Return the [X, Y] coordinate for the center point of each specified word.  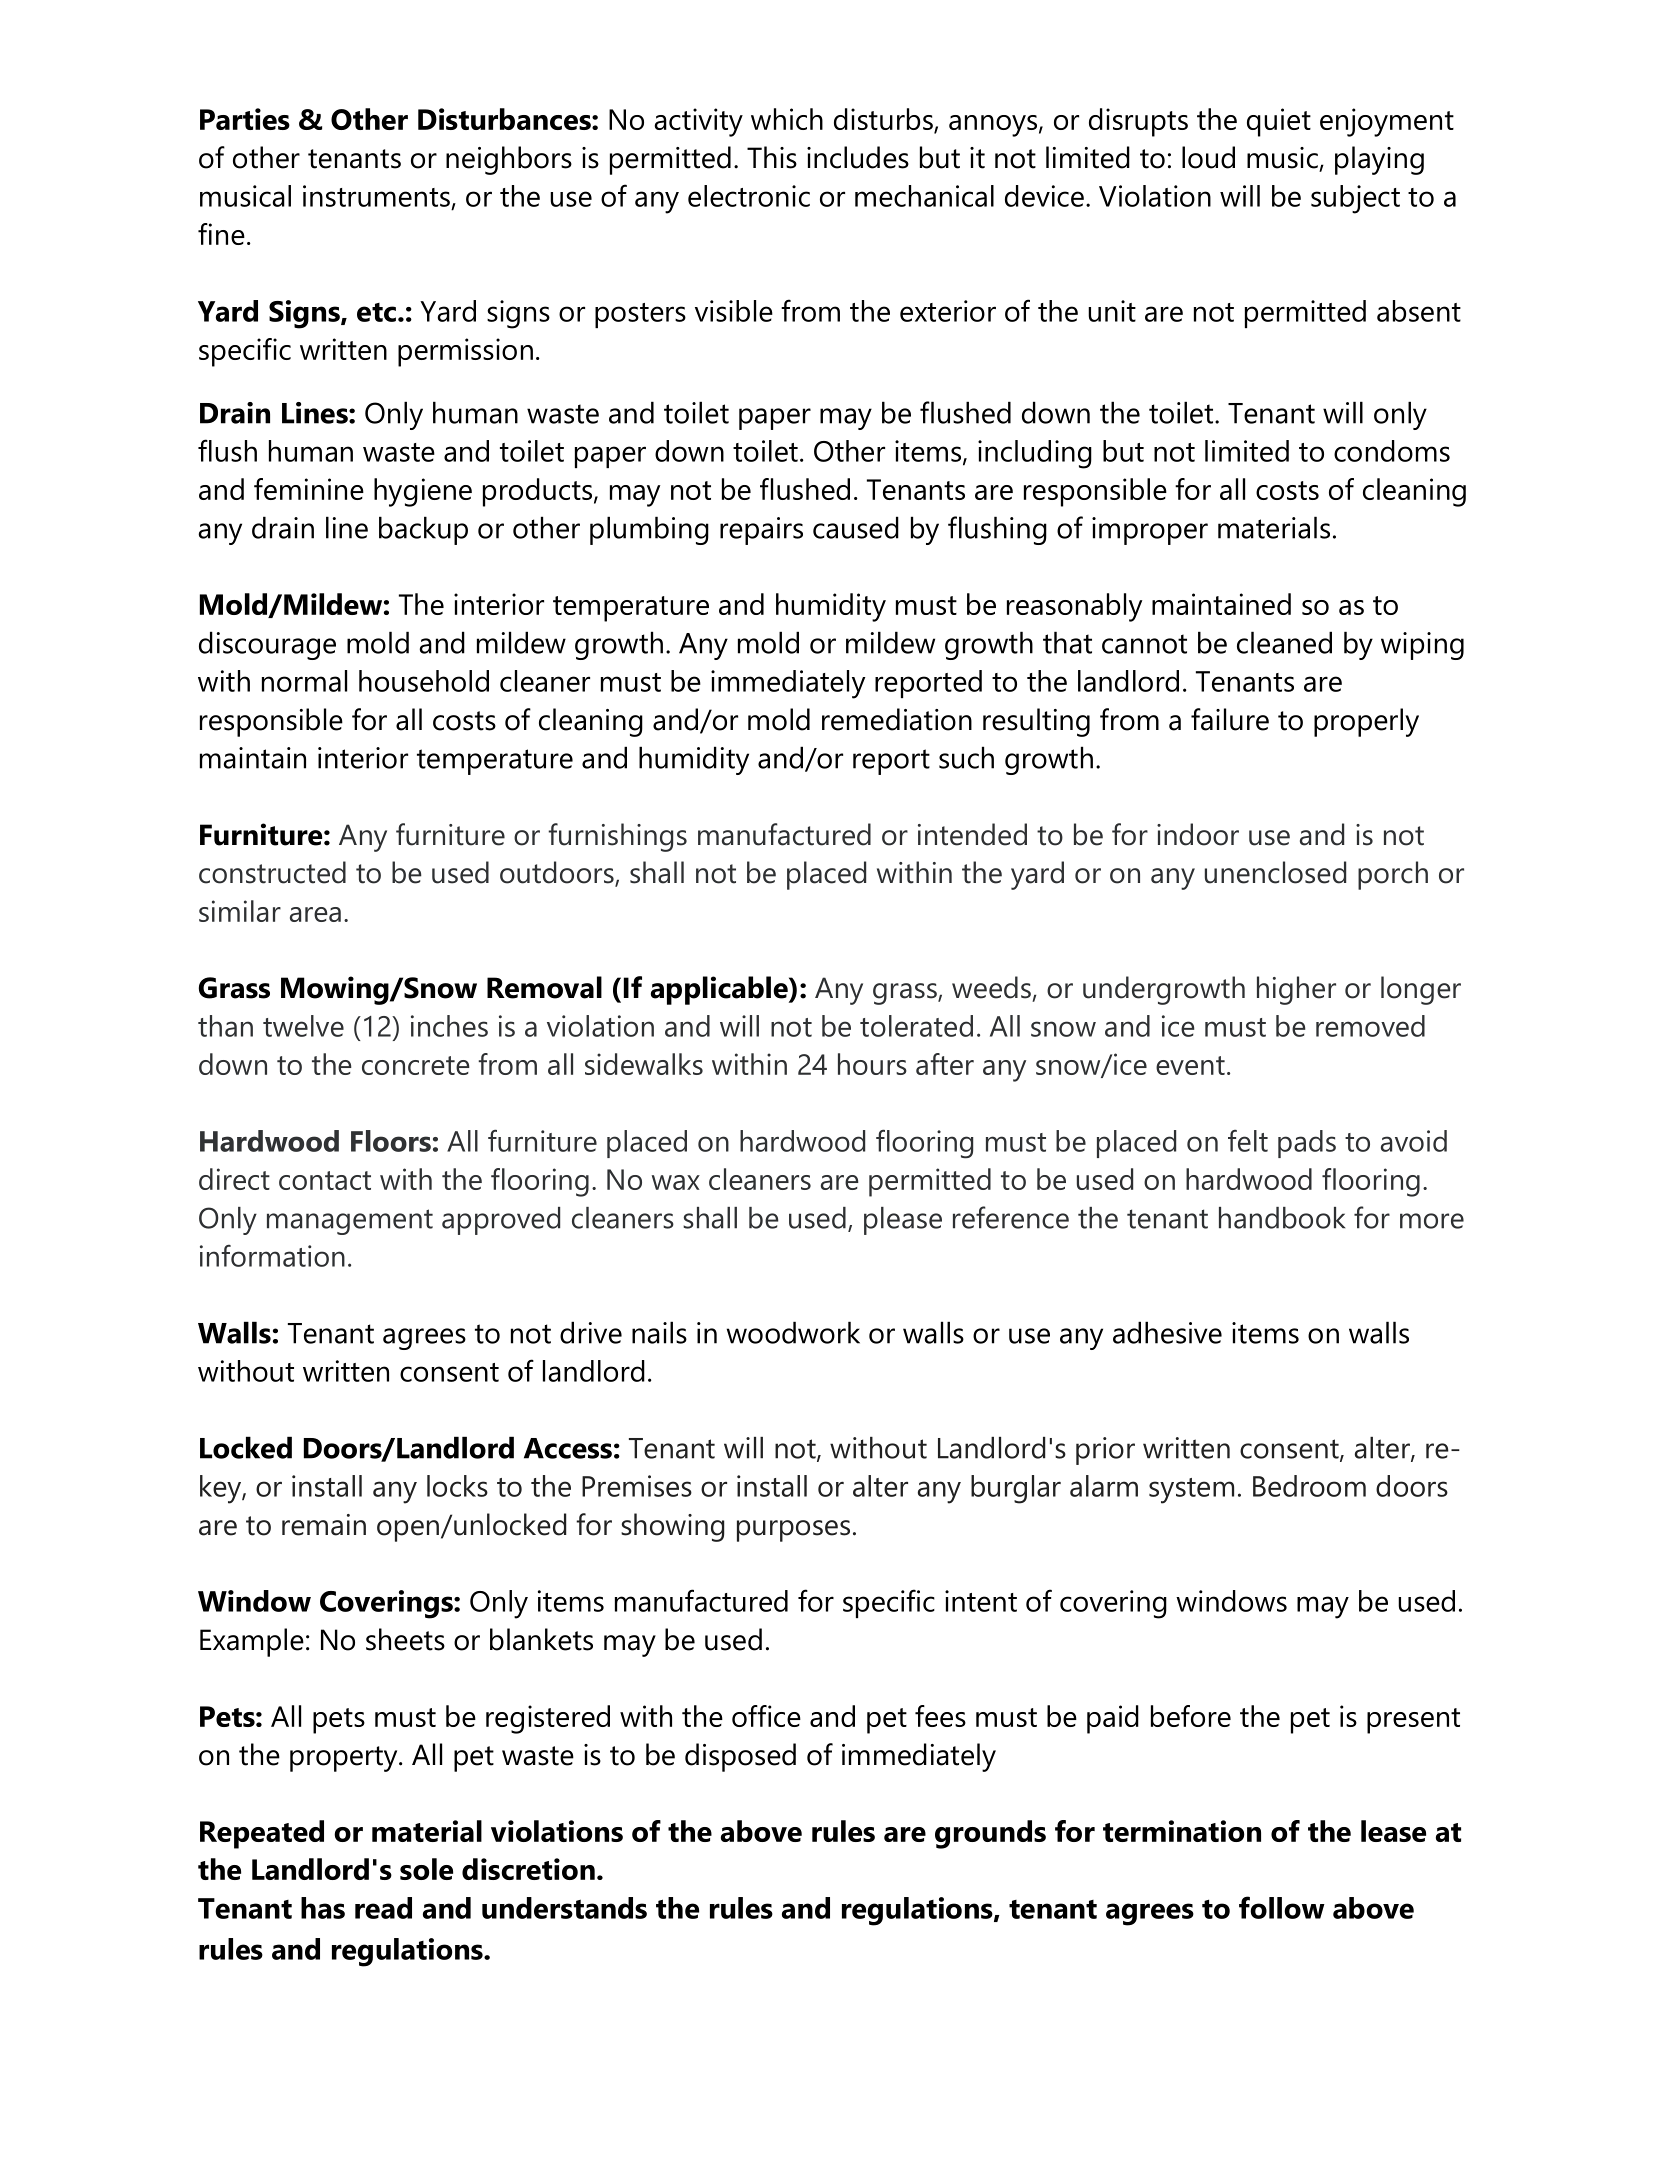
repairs [761, 531]
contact [325, 1180]
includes [858, 157]
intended [972, 834]
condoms [1392, 451]
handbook [1282, 1218]
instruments [376, 196]
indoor [1198, 834]
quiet [1279, 122]
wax [676, 1182]
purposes [793, 1531]
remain [324, 1525]
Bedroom [1309, 1486]
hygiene [423, 492]
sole [426, 1869]
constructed [272, 872]
